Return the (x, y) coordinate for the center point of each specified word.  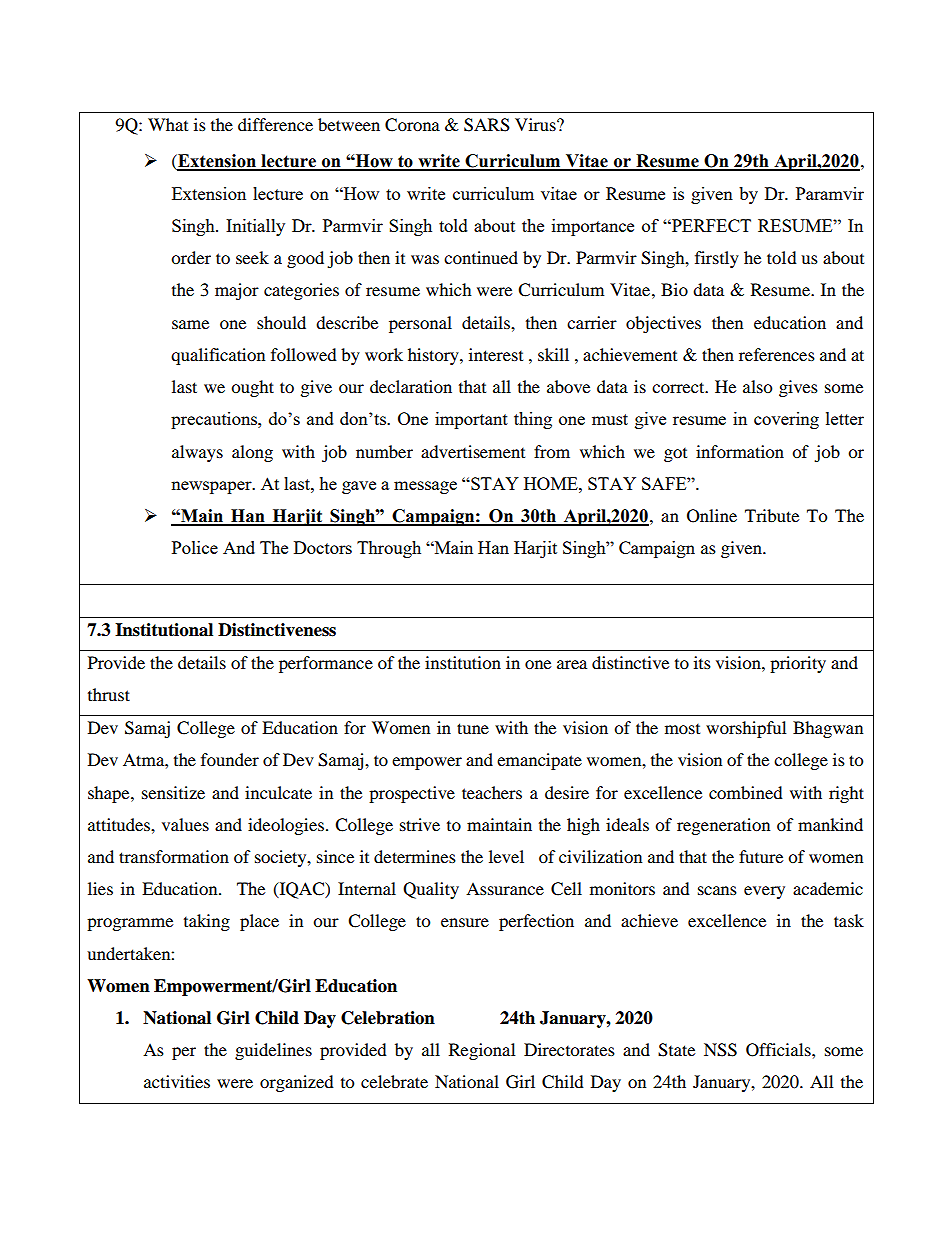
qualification (218, 356)
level (506, 856)
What (168, 124)
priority (798, 664)
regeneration (723, 826)
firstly (717, 259)
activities (177, 1081)
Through (389, 549)
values (185, 824)
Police (195, 547)
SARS (487, 125)
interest (496, 354)
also (757, 386)
